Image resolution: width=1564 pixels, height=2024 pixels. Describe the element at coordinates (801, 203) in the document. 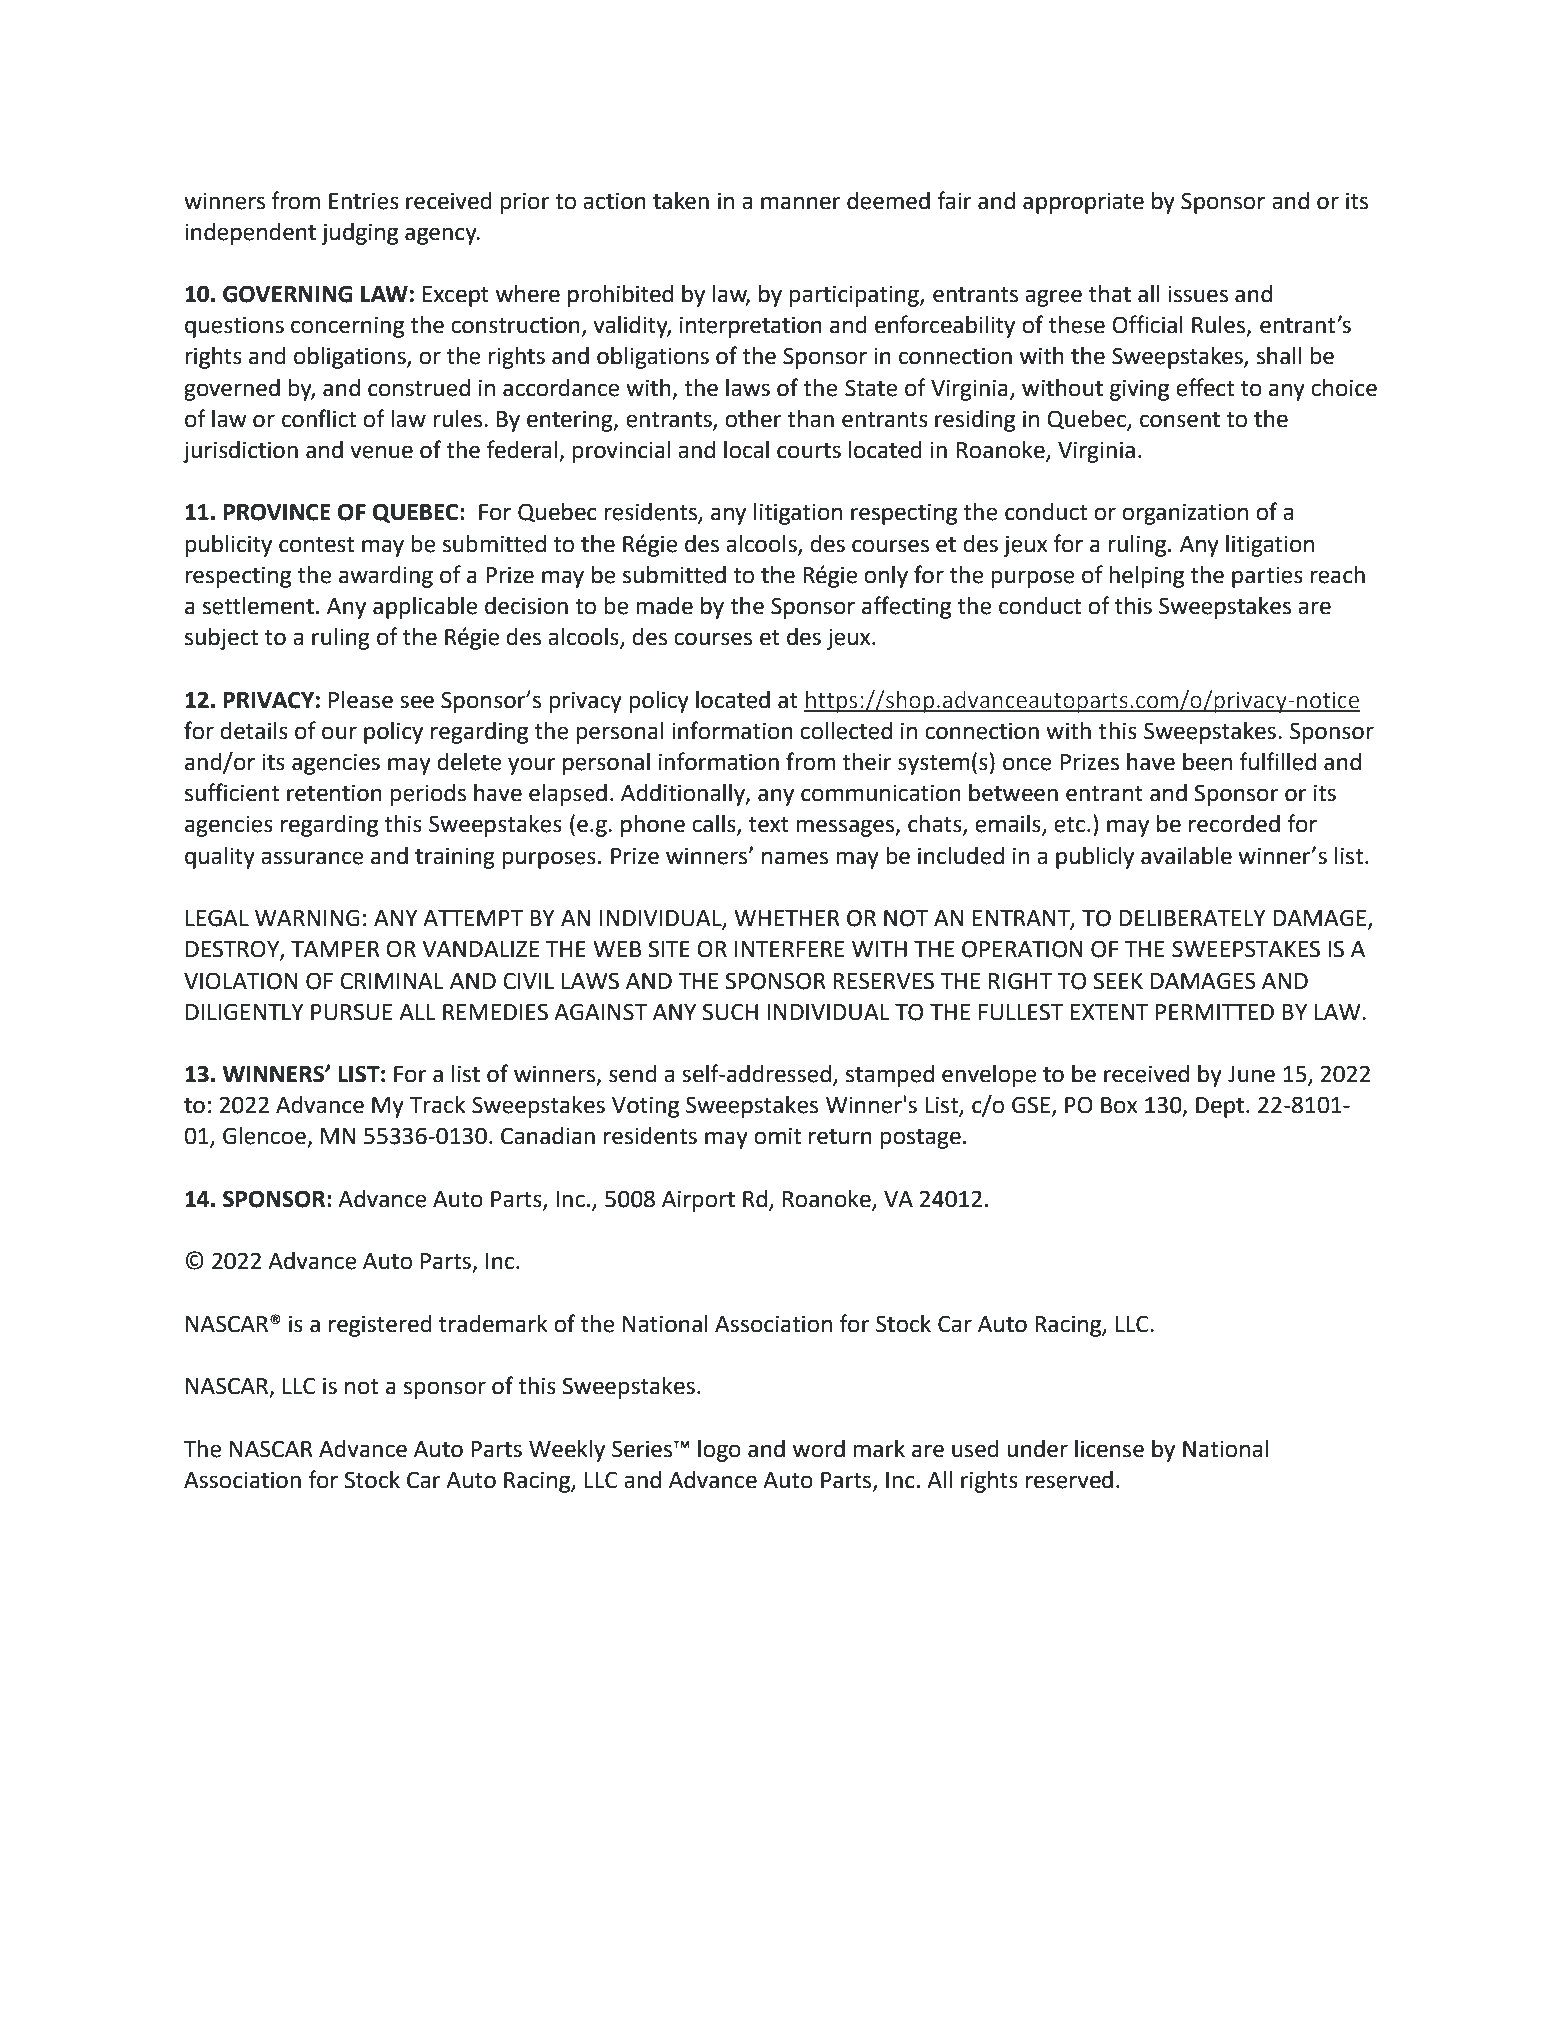

I see `manner` at that location.
